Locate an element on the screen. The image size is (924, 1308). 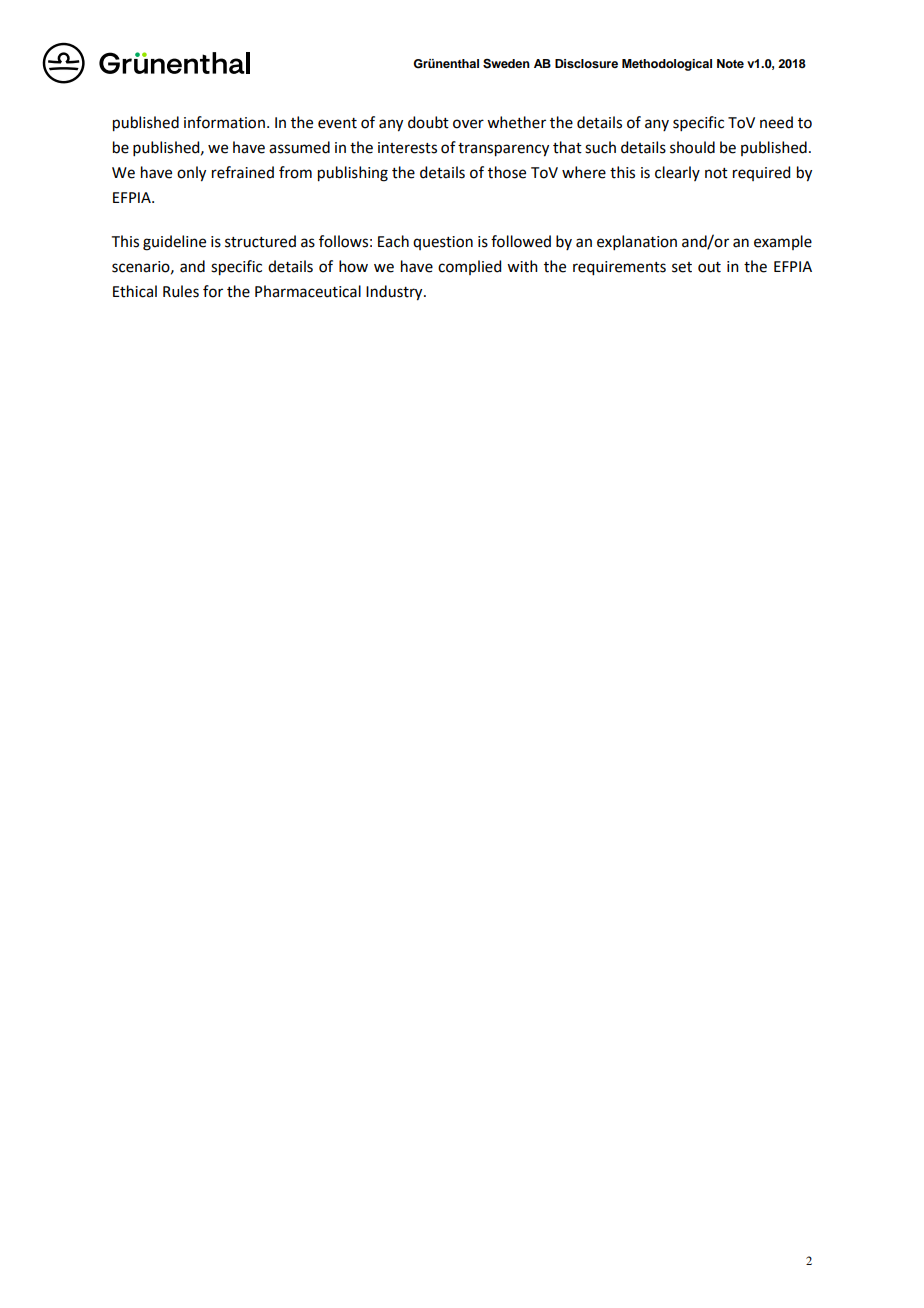
out is located at coordinates (709, 267).
